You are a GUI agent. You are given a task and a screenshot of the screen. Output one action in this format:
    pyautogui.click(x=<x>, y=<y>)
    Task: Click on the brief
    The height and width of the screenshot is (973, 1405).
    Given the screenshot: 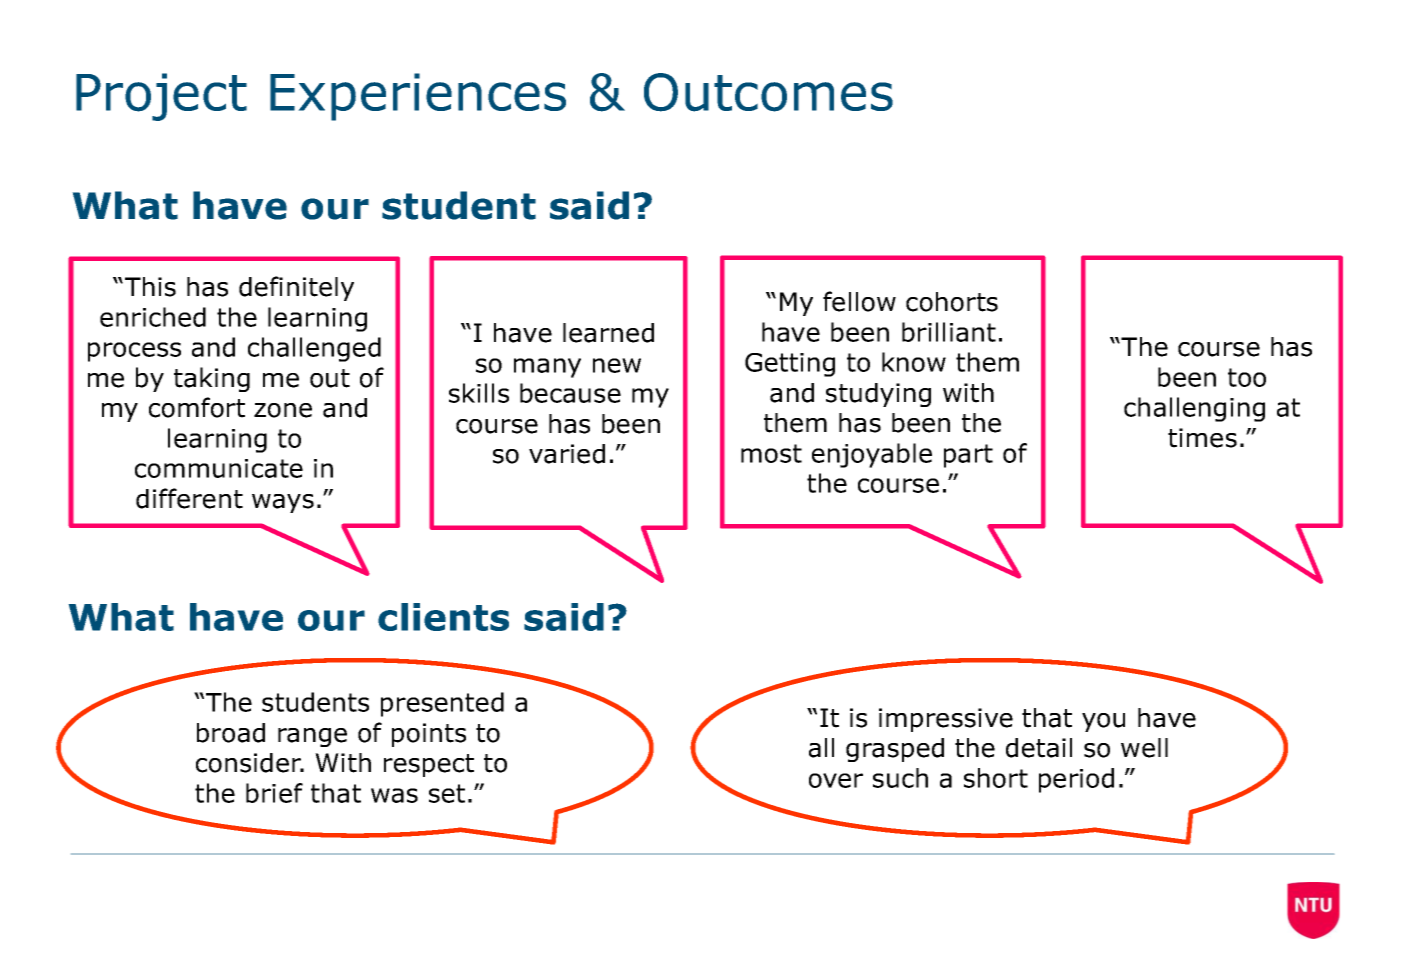 What is the action you would take?
    pyautogui.click(x=274, y=793)
